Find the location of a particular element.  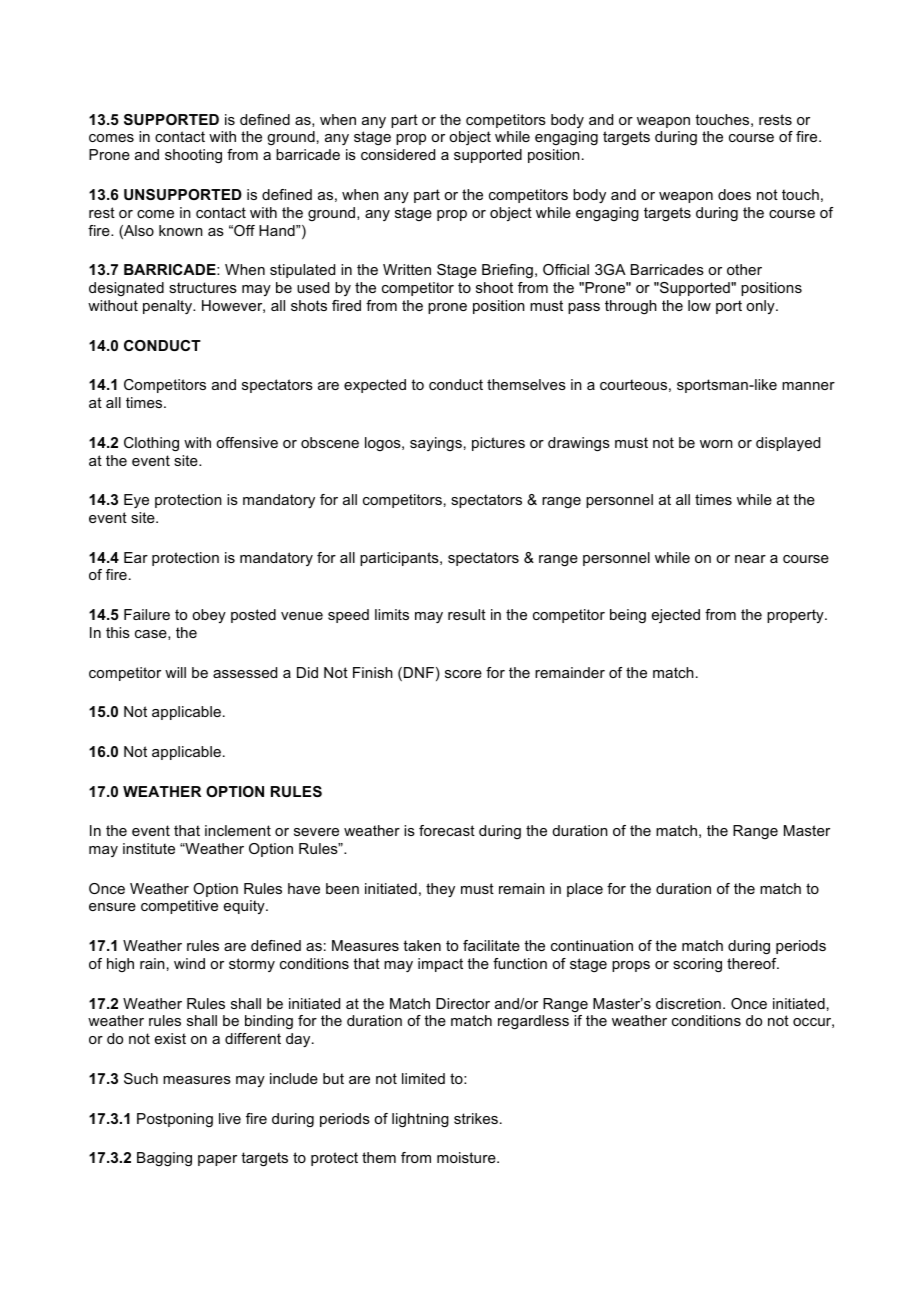

does is located at coordinates (734, 194).
